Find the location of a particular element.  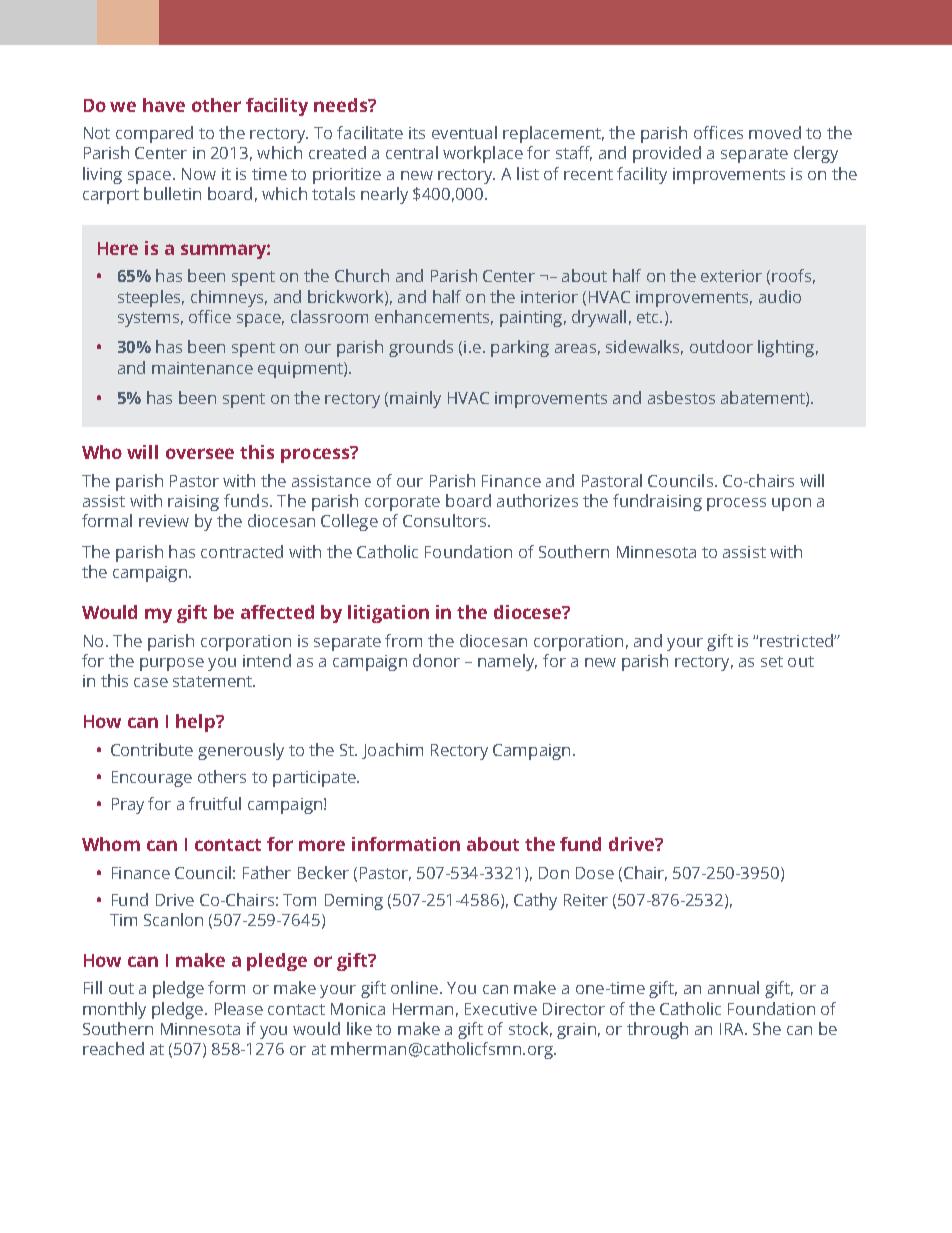

moved is located at coordinates (775, 132).
